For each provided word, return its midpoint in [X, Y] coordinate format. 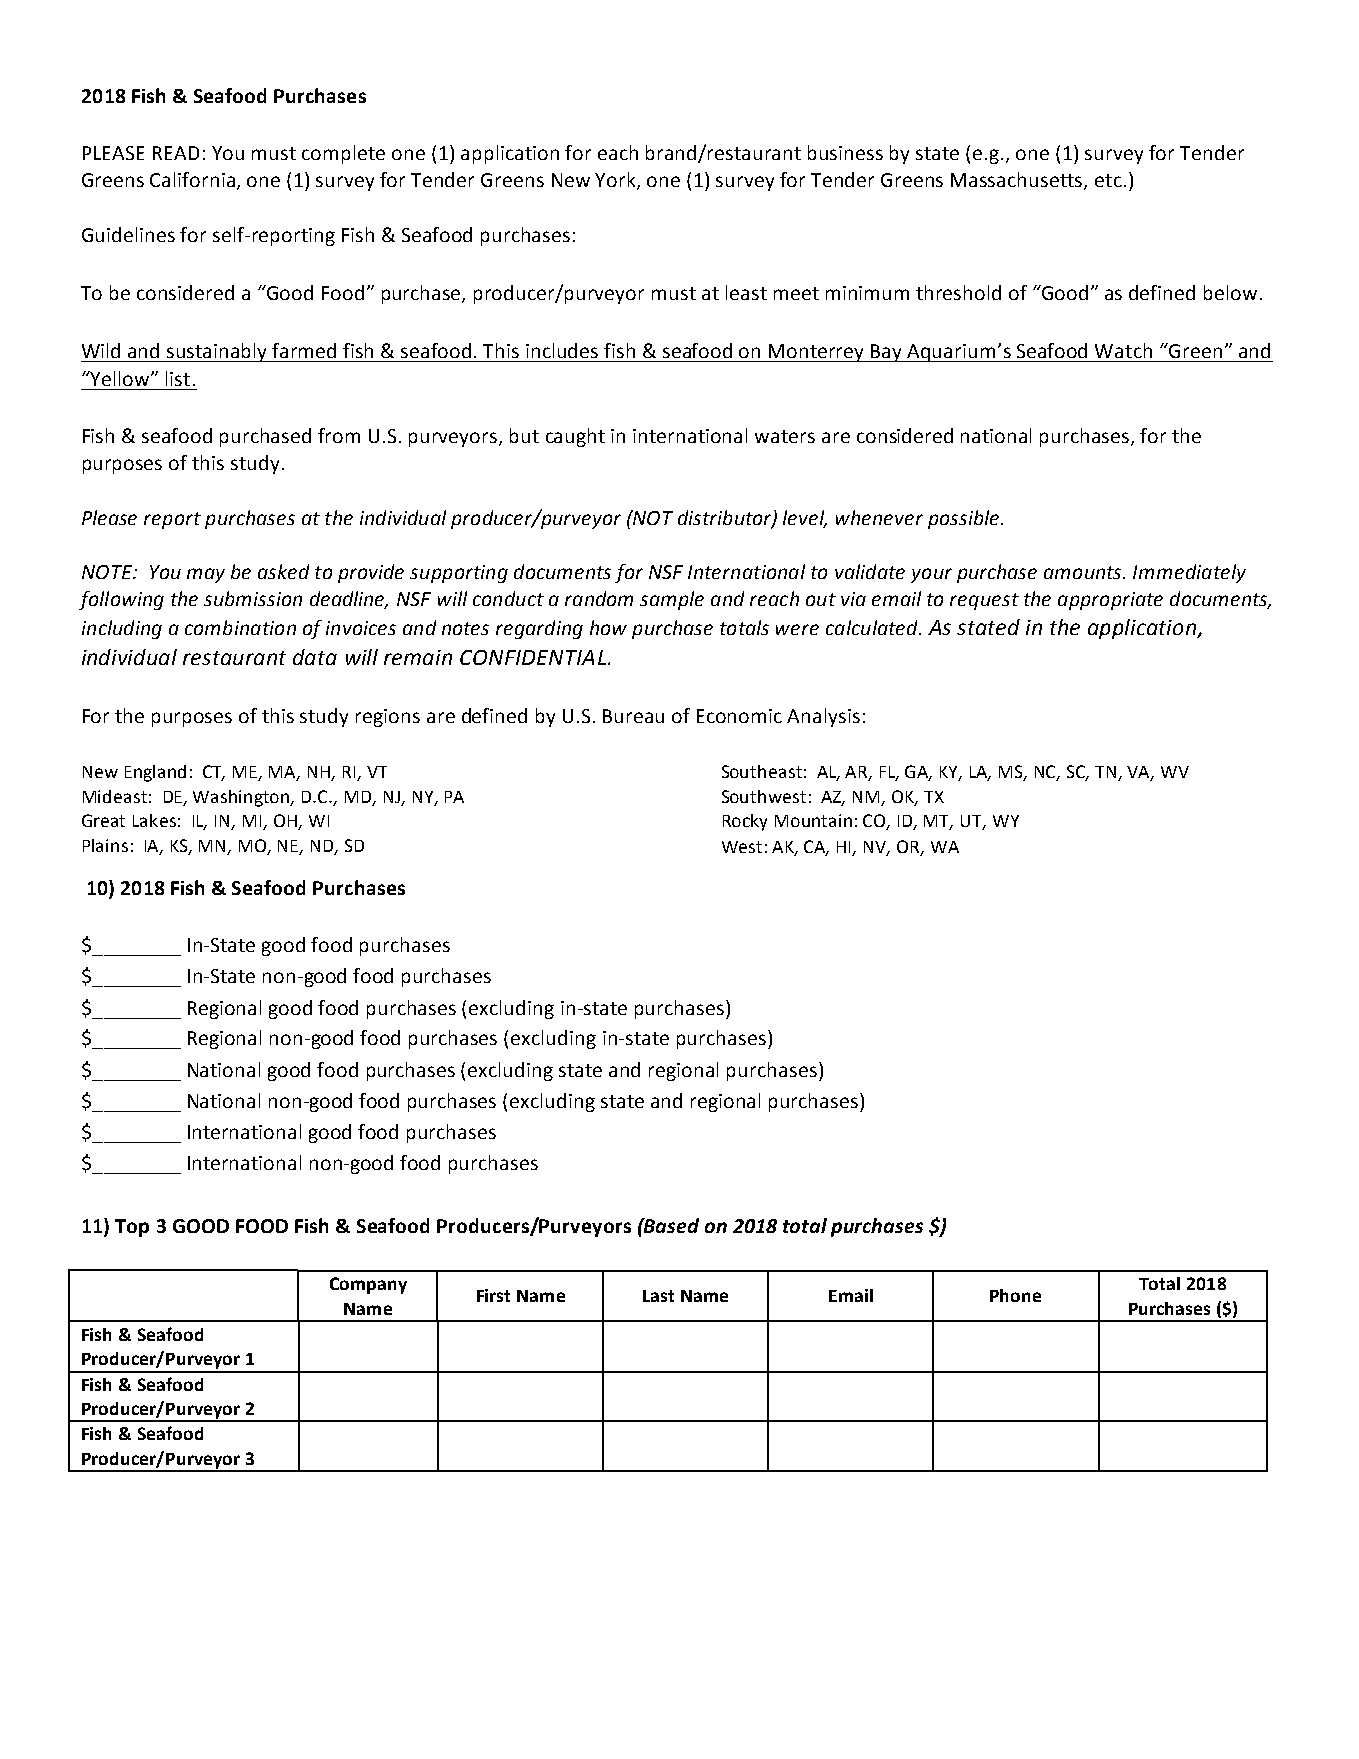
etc [1108, 180]
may [206, 575]
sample [672, 600]
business [845, 152]
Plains [105, 845]
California [192, 179]
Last [658, 1296]
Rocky [745, 822]
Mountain [813, 820]
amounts [1084, 572]
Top [132, 1228]
